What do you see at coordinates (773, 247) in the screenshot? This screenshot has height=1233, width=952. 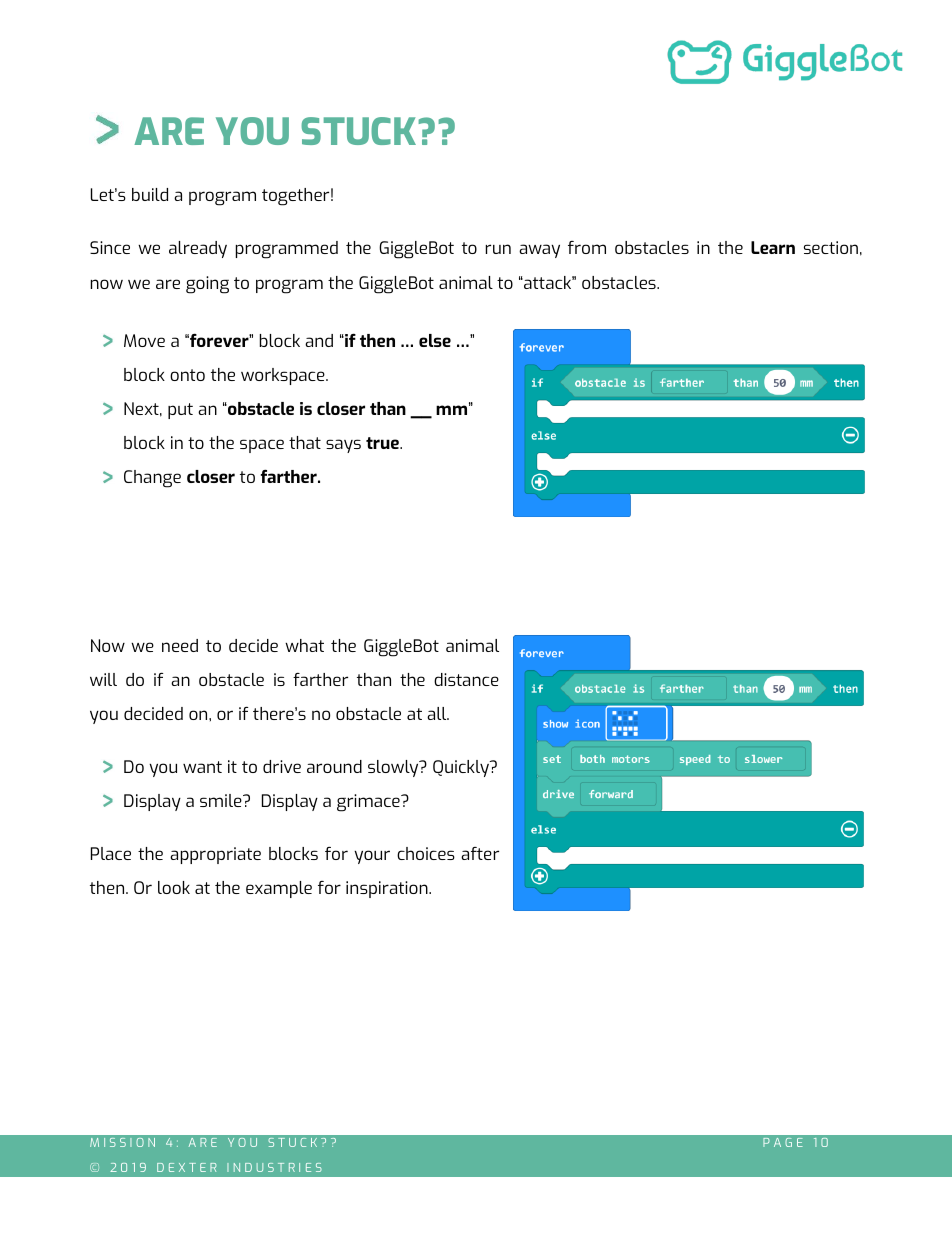 I see `Learn` at bounding box center [773, 247].
